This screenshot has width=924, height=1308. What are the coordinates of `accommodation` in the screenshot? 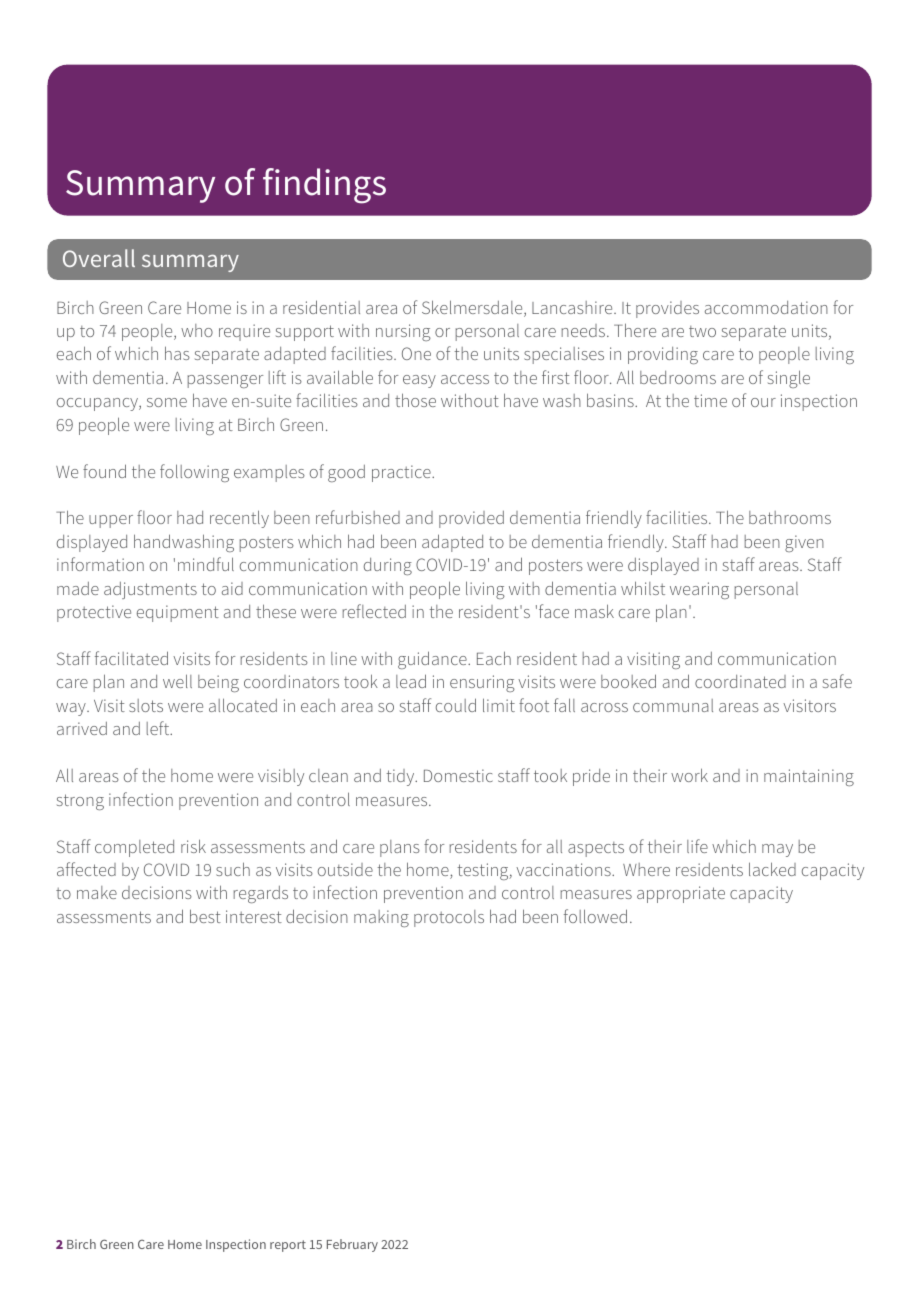 It's located at (766, 307).
